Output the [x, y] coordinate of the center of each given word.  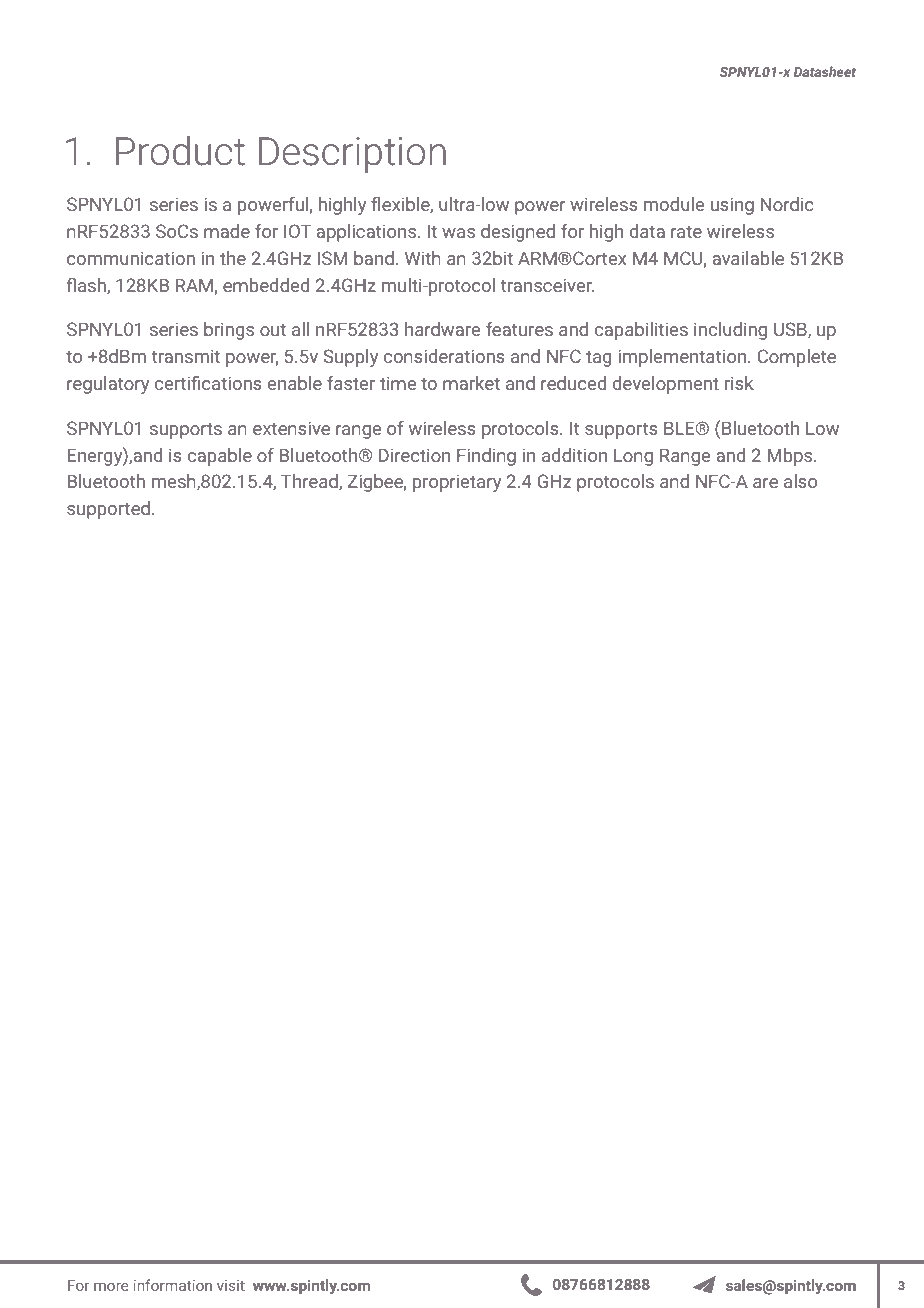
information [172, 1285]
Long [633, 457]
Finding [486, 457]
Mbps [791, 457]
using [732, 206]
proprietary [457, 483]
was [458, 233]
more [111, 1286]
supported [108, 510]
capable [220, 457]
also [800, 481]
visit [231, 1285]
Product [180, 151]
